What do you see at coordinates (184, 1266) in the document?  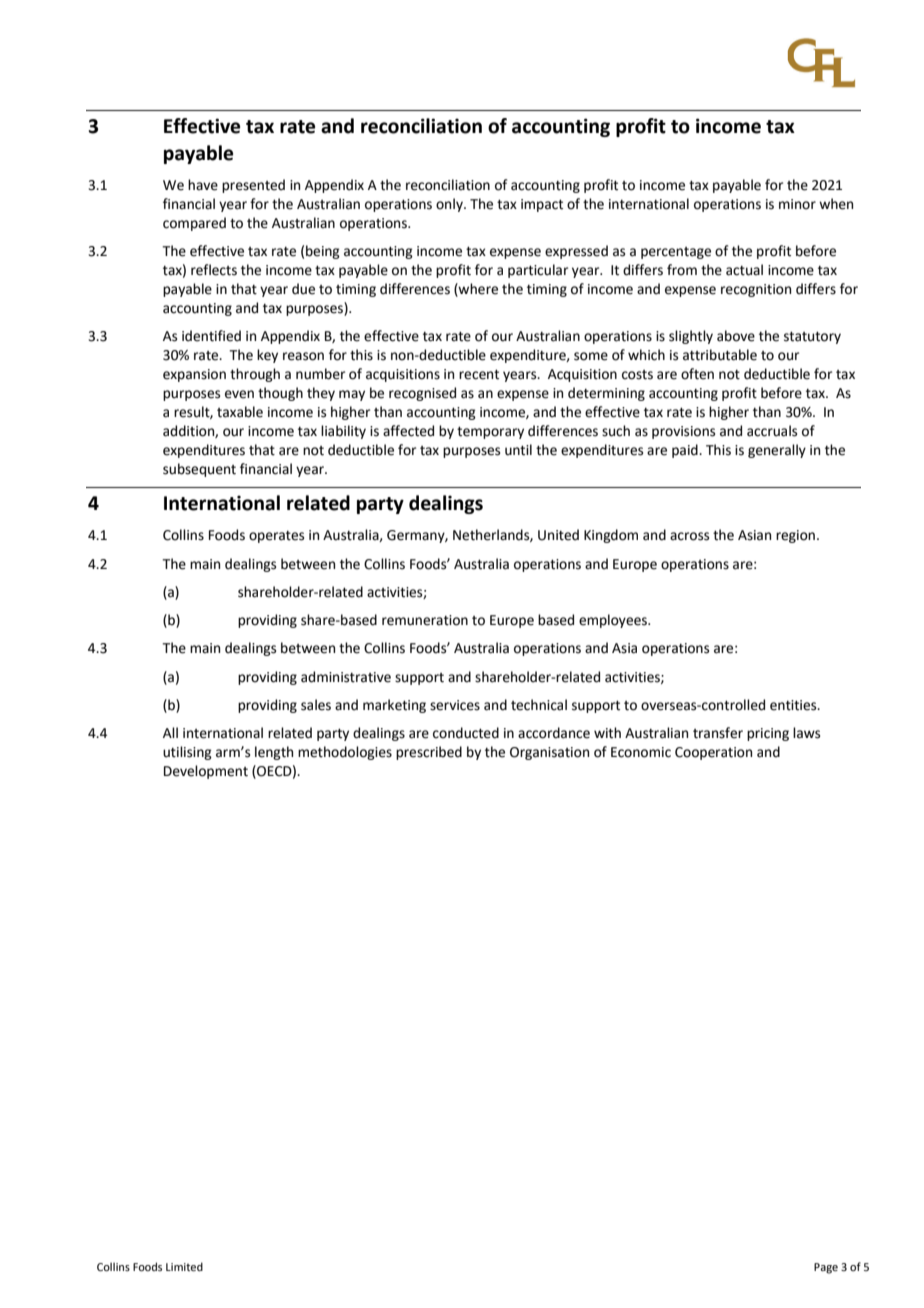 I see `Limited` at bounding box center [184, 1266].
